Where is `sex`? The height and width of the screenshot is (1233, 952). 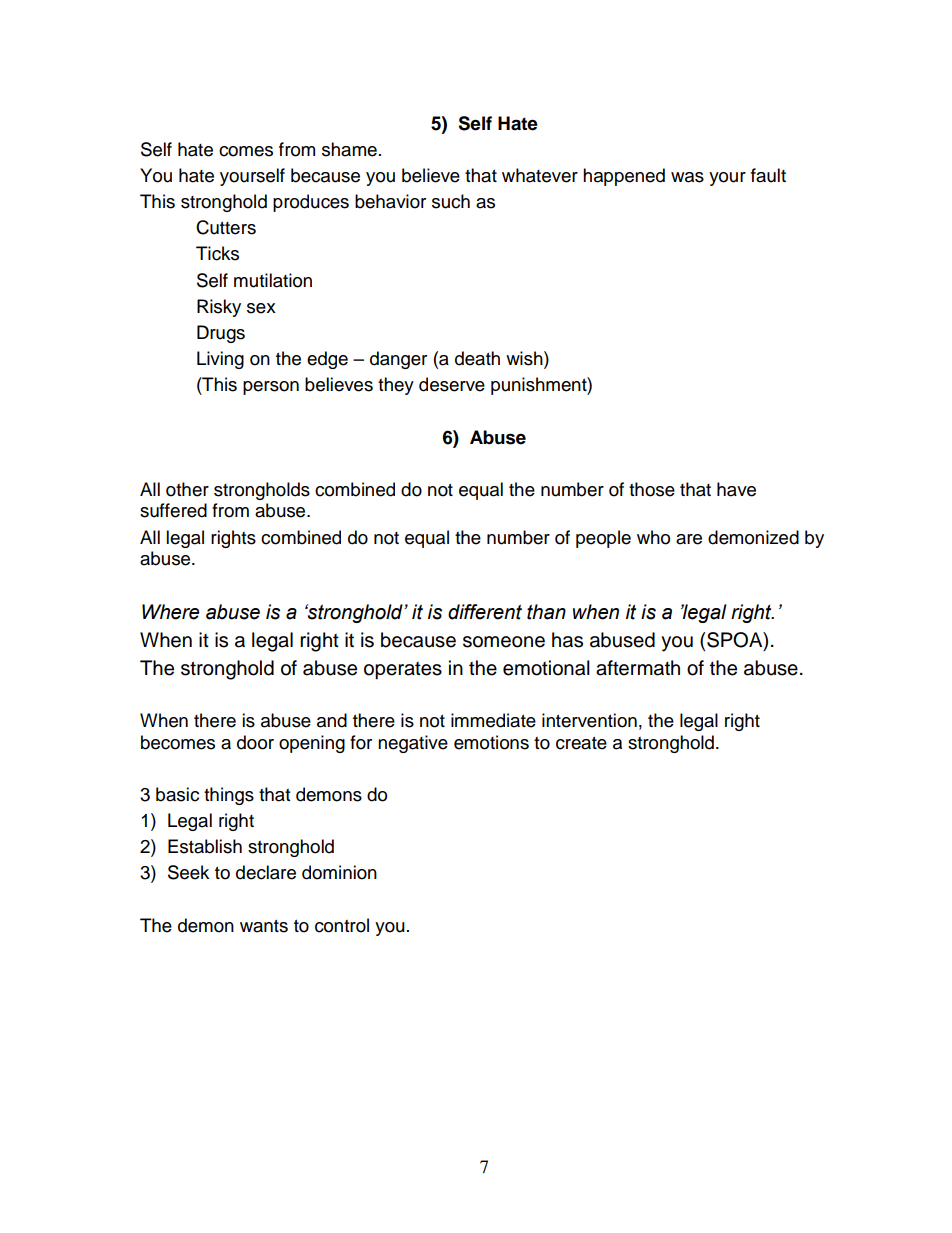
sex is located at coordinates (261, 308).
